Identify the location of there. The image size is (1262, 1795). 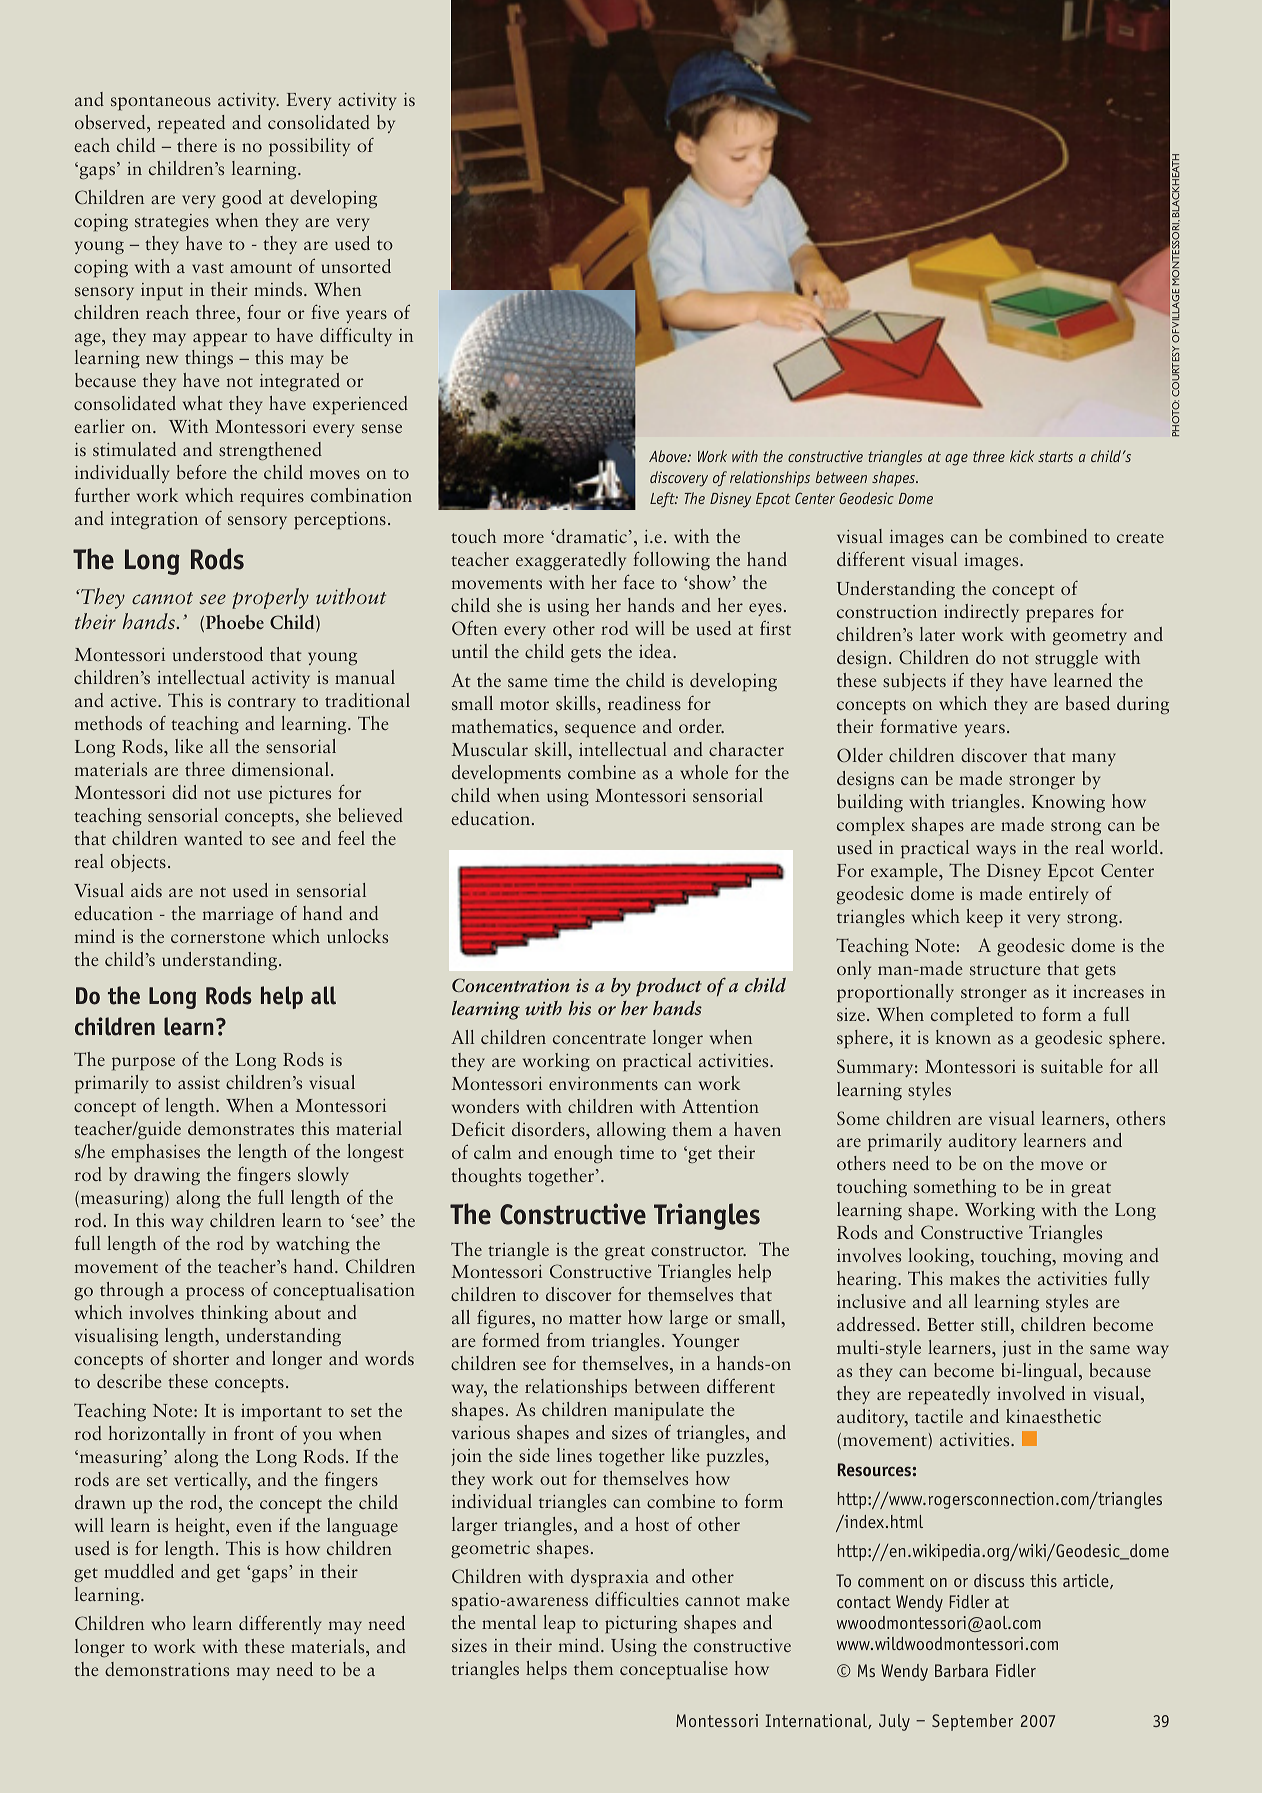
(197, 145).
